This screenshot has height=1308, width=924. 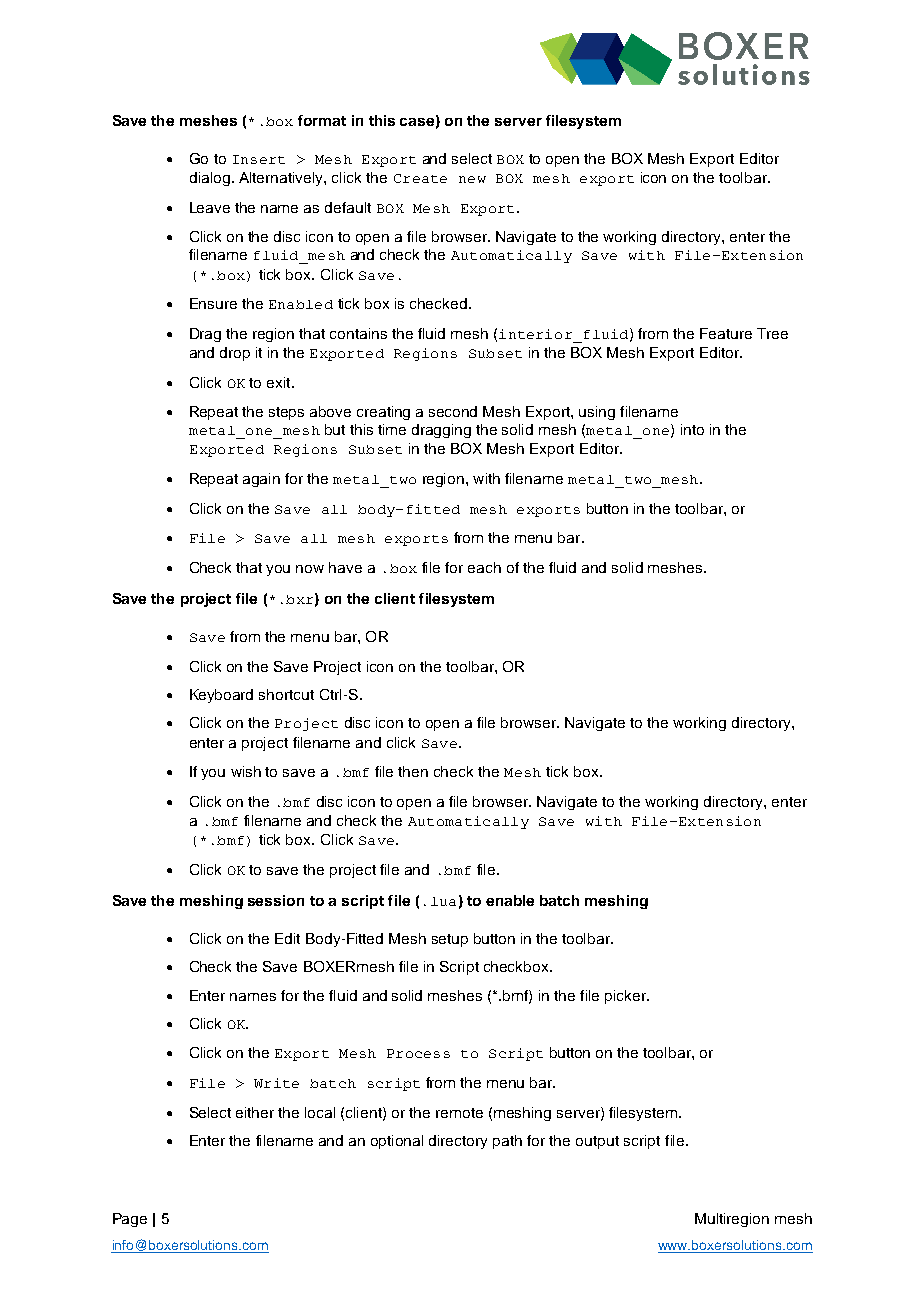 What do you see at coordinates (310, 569) in the screenshot?
I see `now` at bounding box center [310, 569].
